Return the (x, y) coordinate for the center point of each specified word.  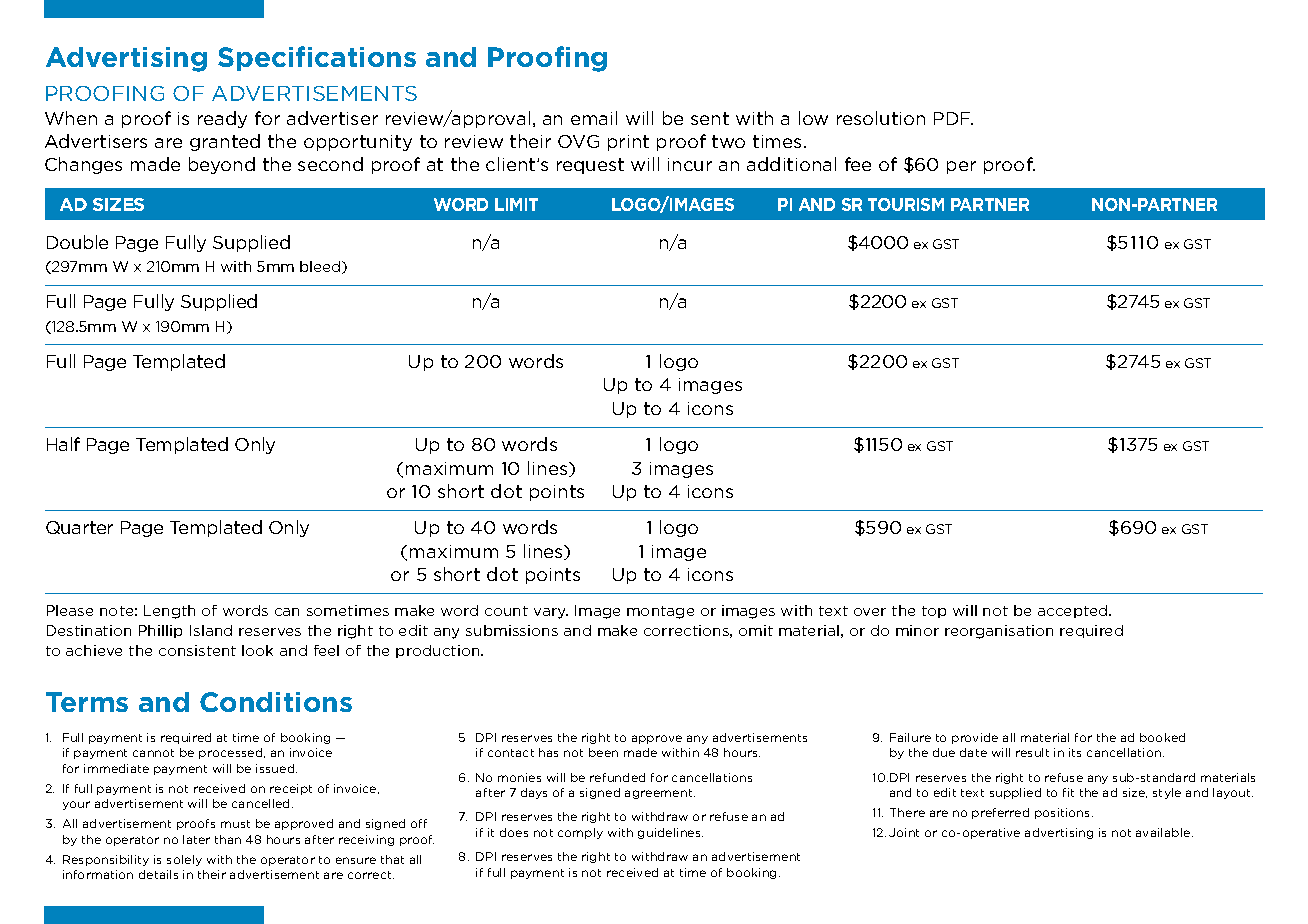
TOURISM (906, 204)
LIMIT (516, 204)
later (196, 839)
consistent (197, 650)
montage (660, 612)
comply (580, 833)
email (594, 118)
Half (63, 444)
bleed (320, 266)
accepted (1074, 611)
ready (222, 119)
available (1164, 832)
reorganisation (999, 632)
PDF (953, 118)
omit (756, 630)
